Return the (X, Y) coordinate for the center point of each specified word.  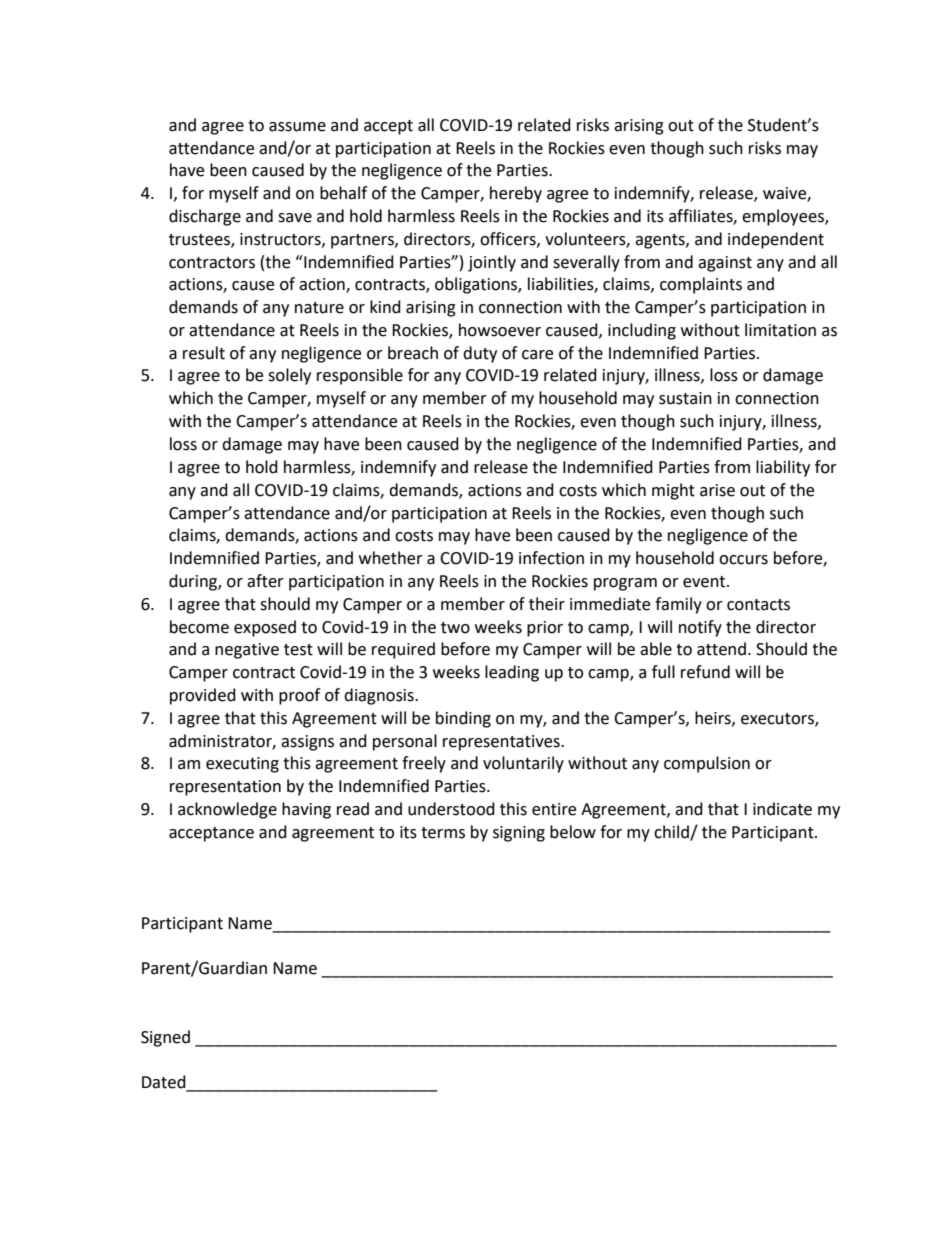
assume (297, 127)
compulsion (707, 764)
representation (225, 788)
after (265, 581)
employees (784, 217)
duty (480, 354)
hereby (516, 194)
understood (451, 809)
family (678, 605)
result (204, 353)
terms (443, 833)
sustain (685, 398)
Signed (165, 1038)
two (455, 628)
